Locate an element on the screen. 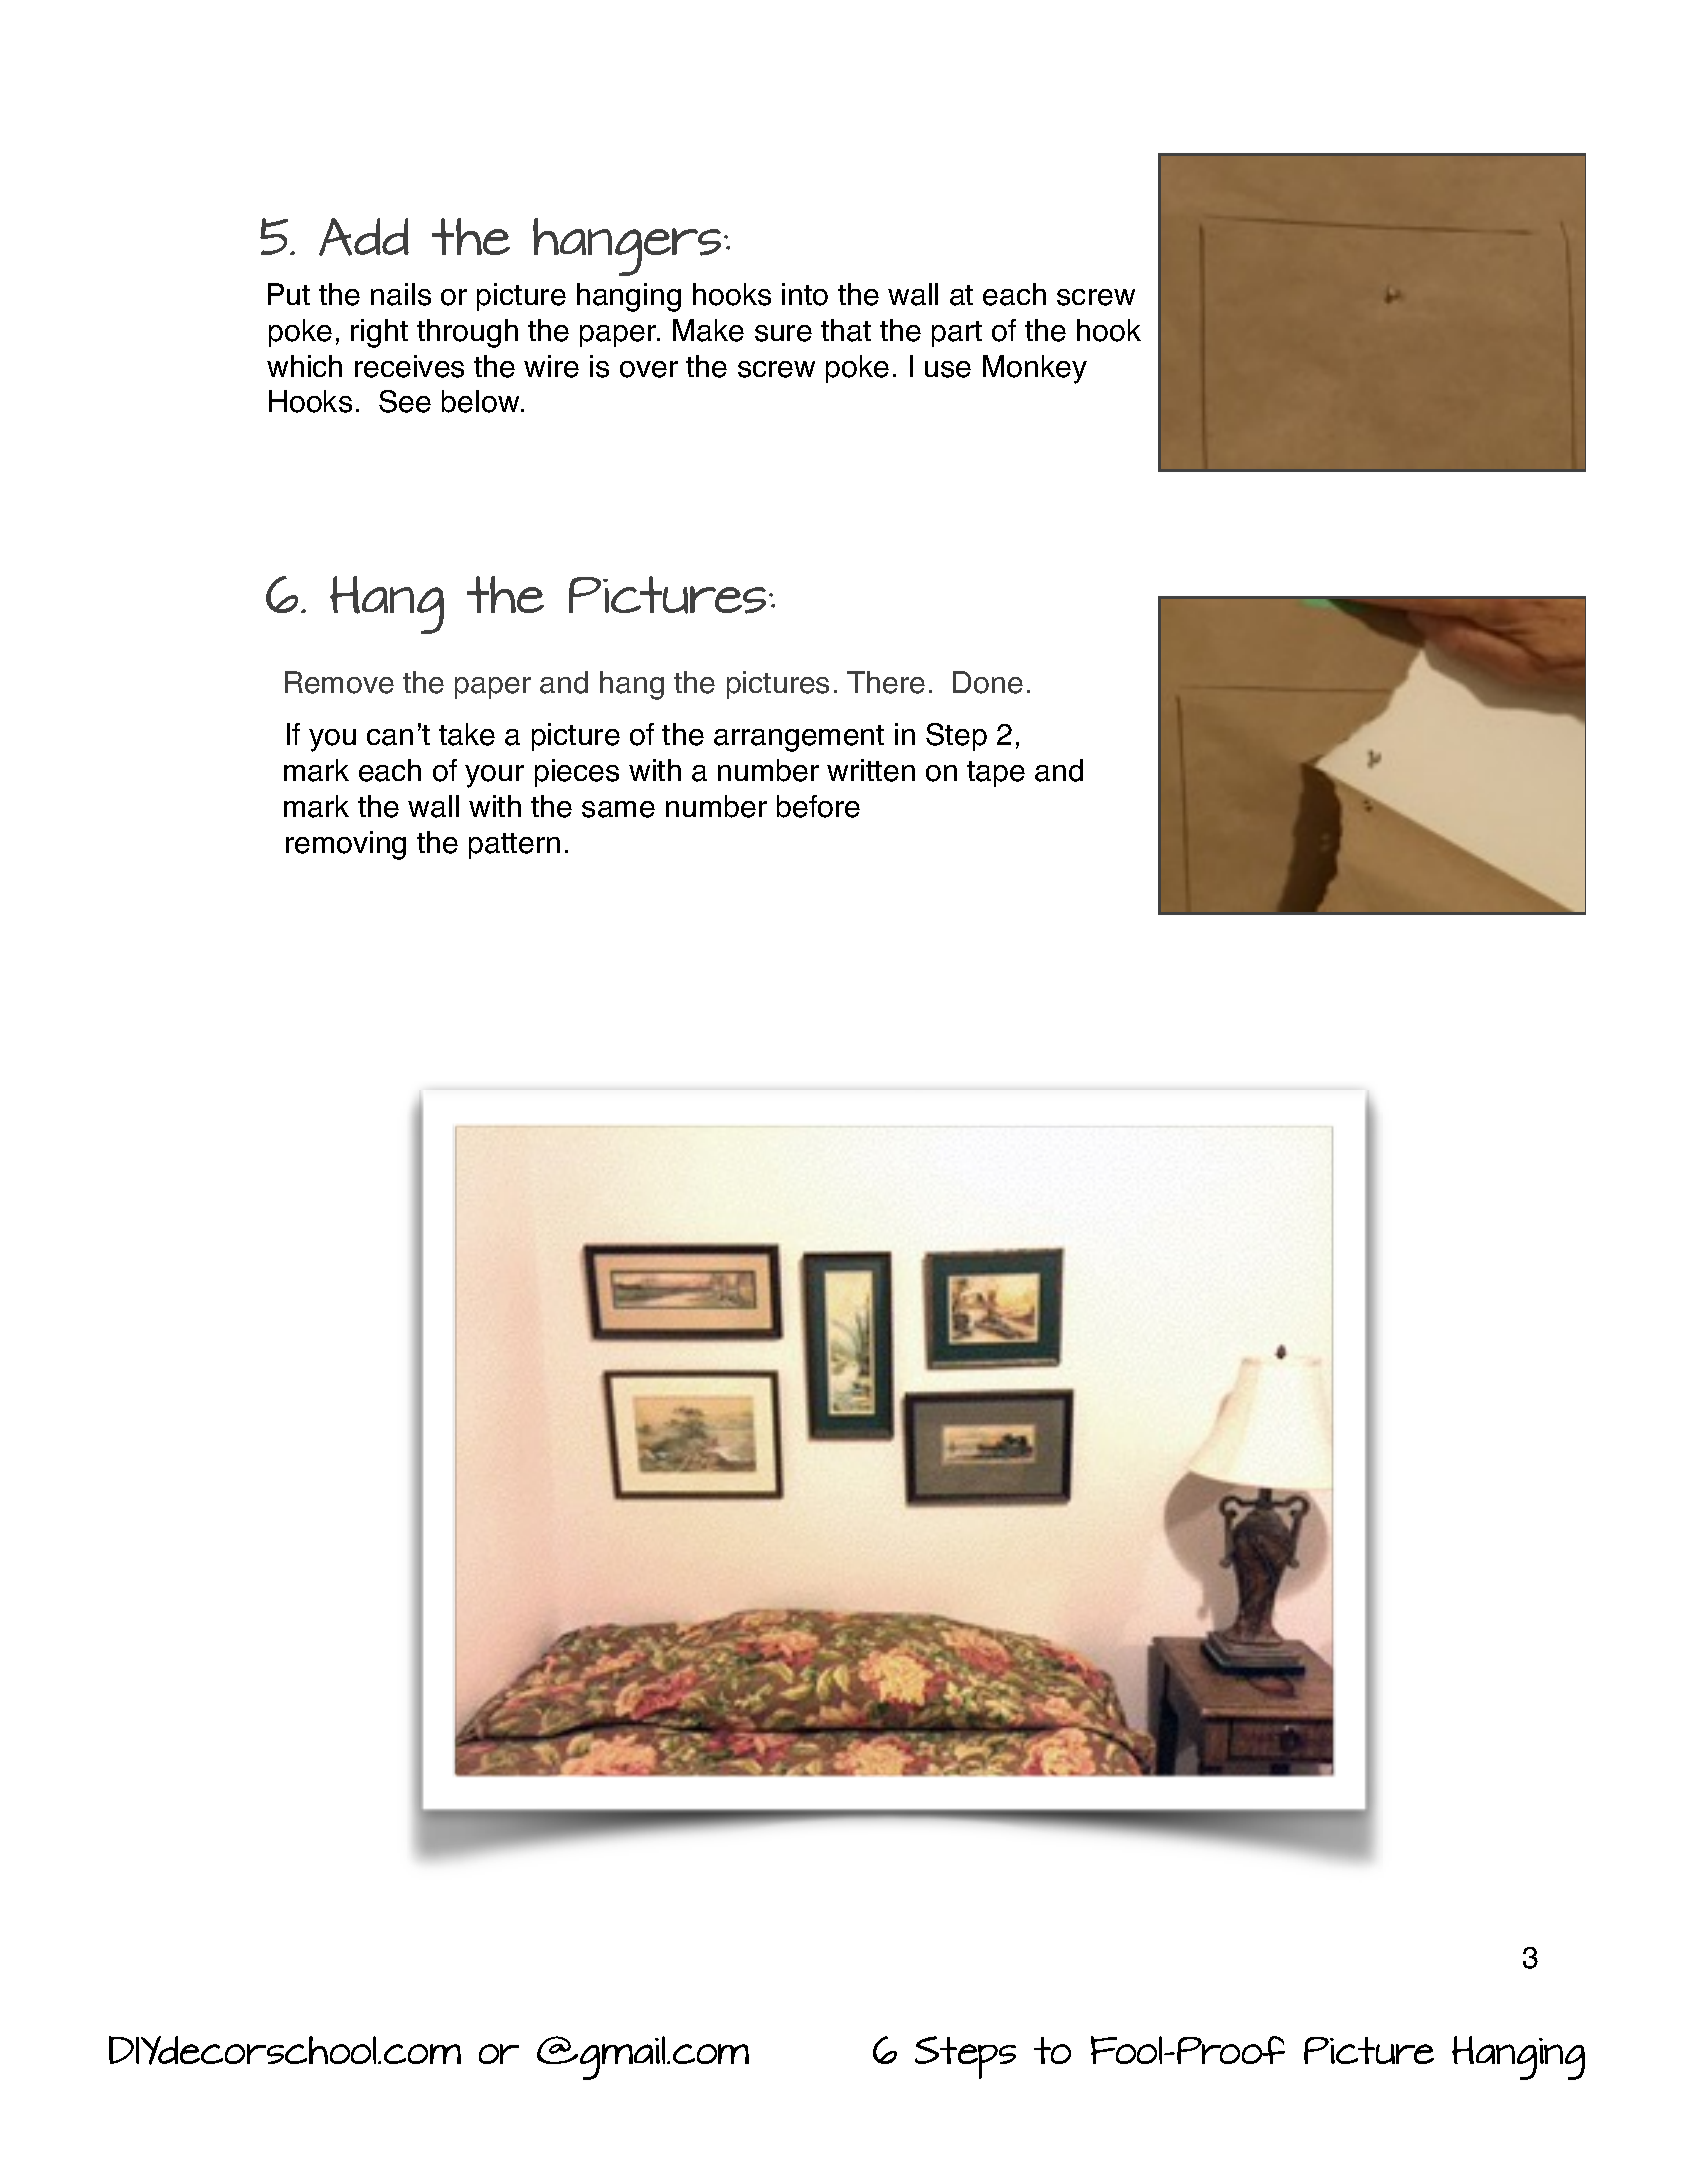  before is located at coordinates (818, 806).
